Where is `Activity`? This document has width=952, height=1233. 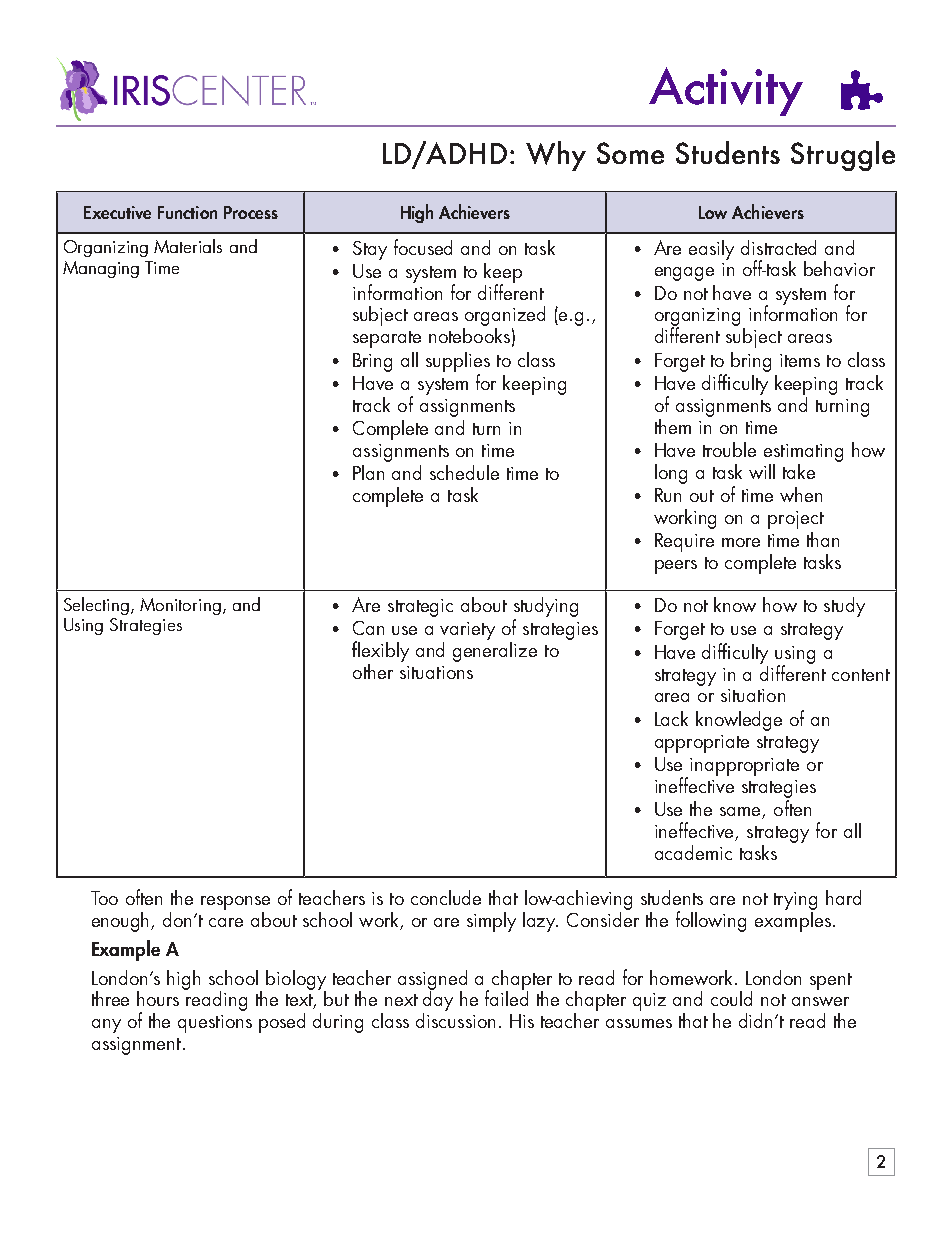
Activity is located at coordinates (726, 91).
